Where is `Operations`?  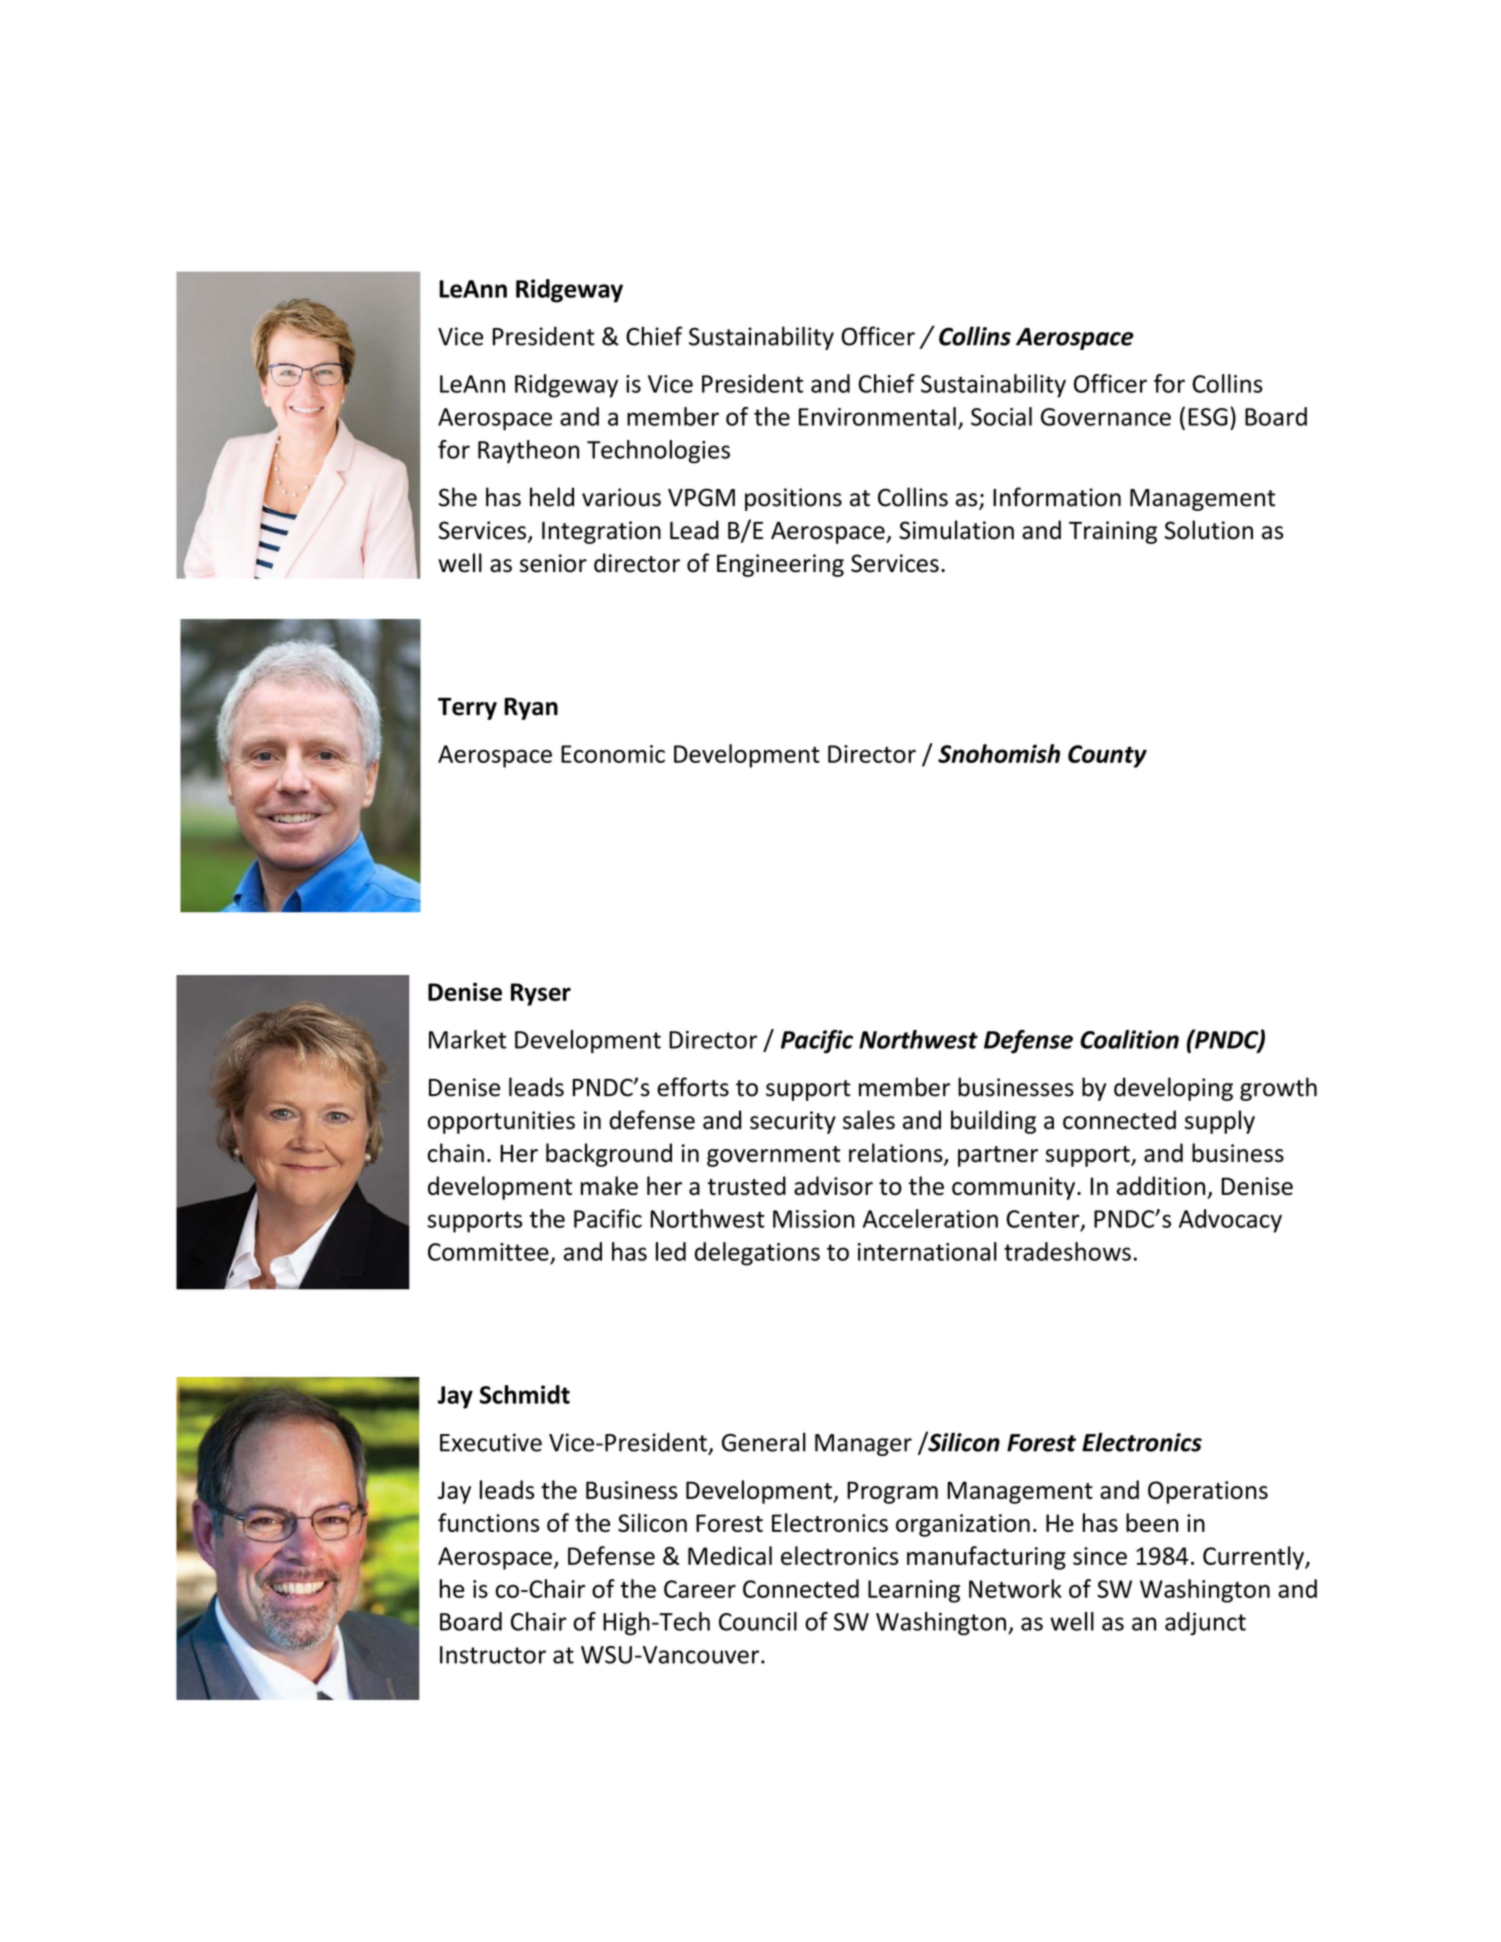
Operations is located at coordinates (1208, 1492).
